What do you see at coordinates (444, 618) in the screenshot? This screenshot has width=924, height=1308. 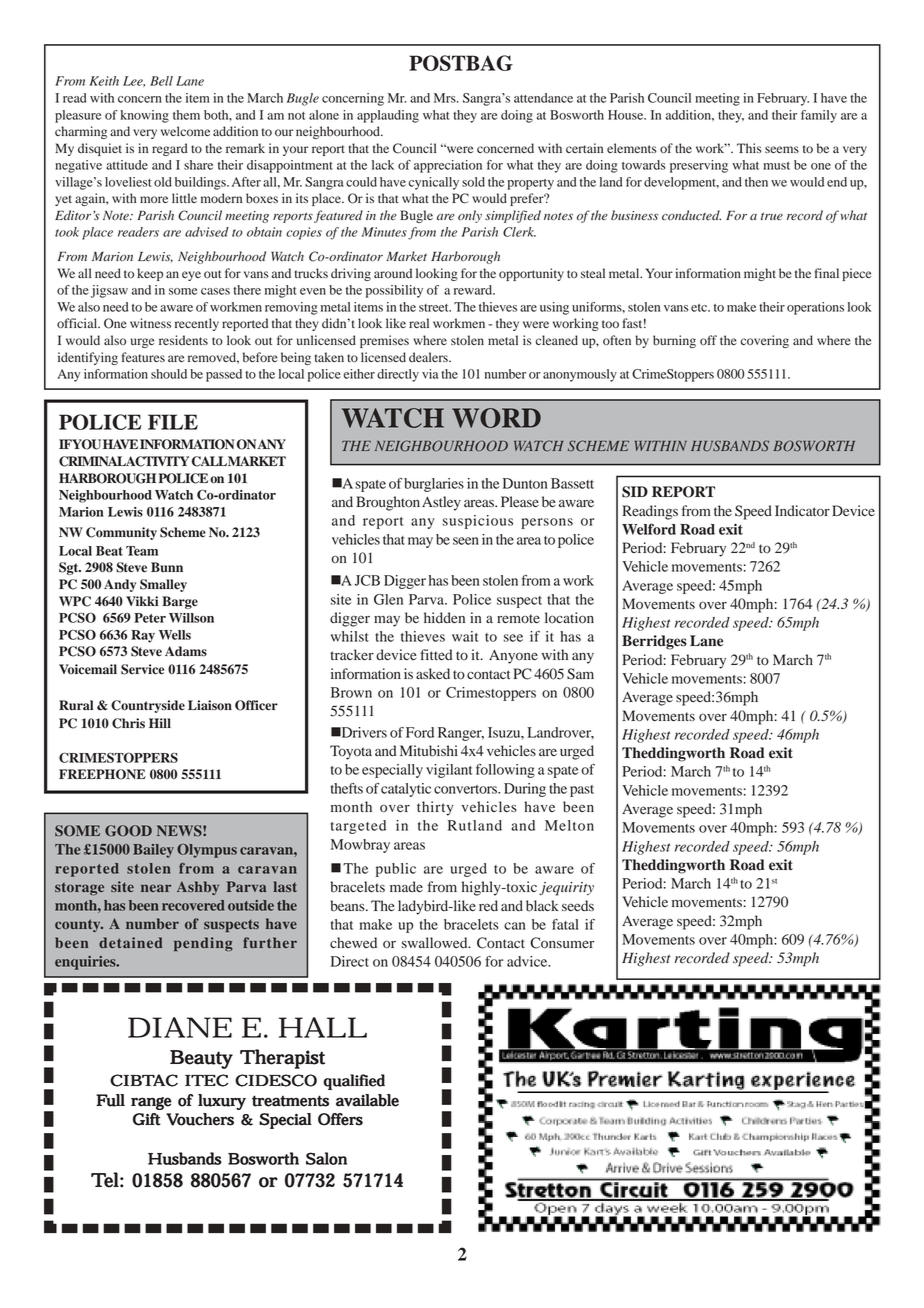 I see `hidden` at bounding box center [444, 618].
